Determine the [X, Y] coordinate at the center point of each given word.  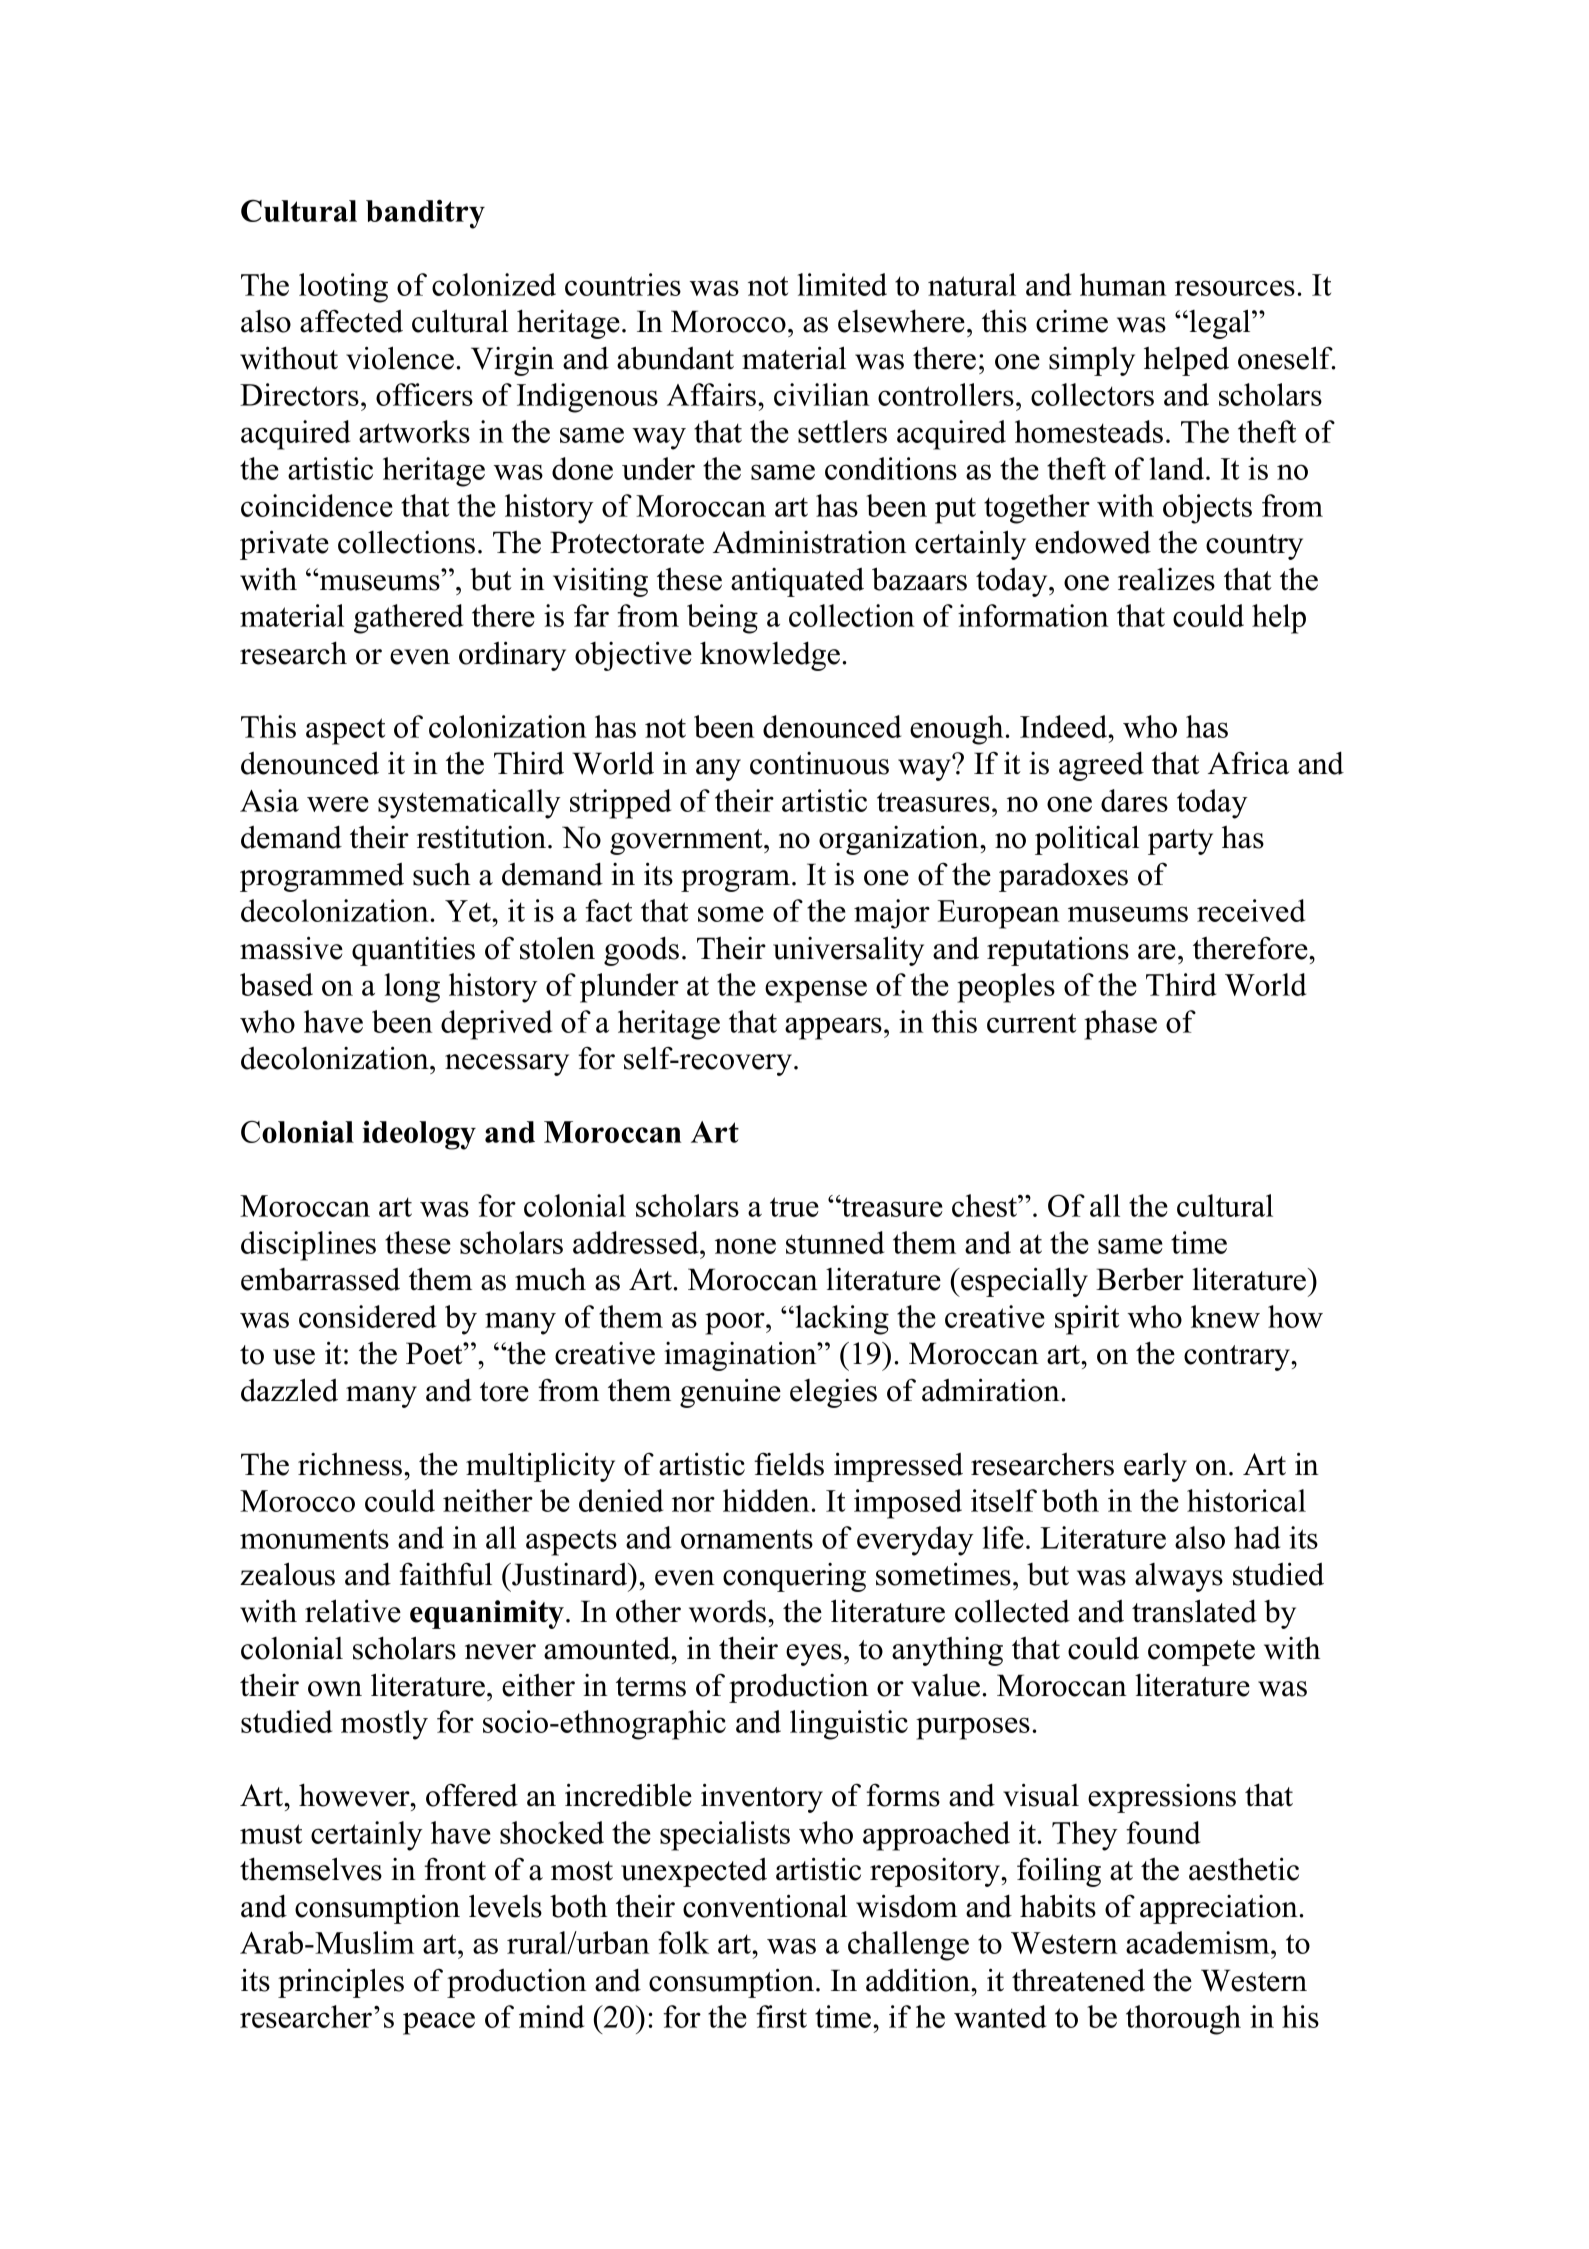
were [338, 804]
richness [351, 1464]
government [687, 842]
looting [343, 288]
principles [341, 1983]
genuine [730, 1393]
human [1123, 284]
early [1155, 1467]
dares [1134, 800]
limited [842, 284]
